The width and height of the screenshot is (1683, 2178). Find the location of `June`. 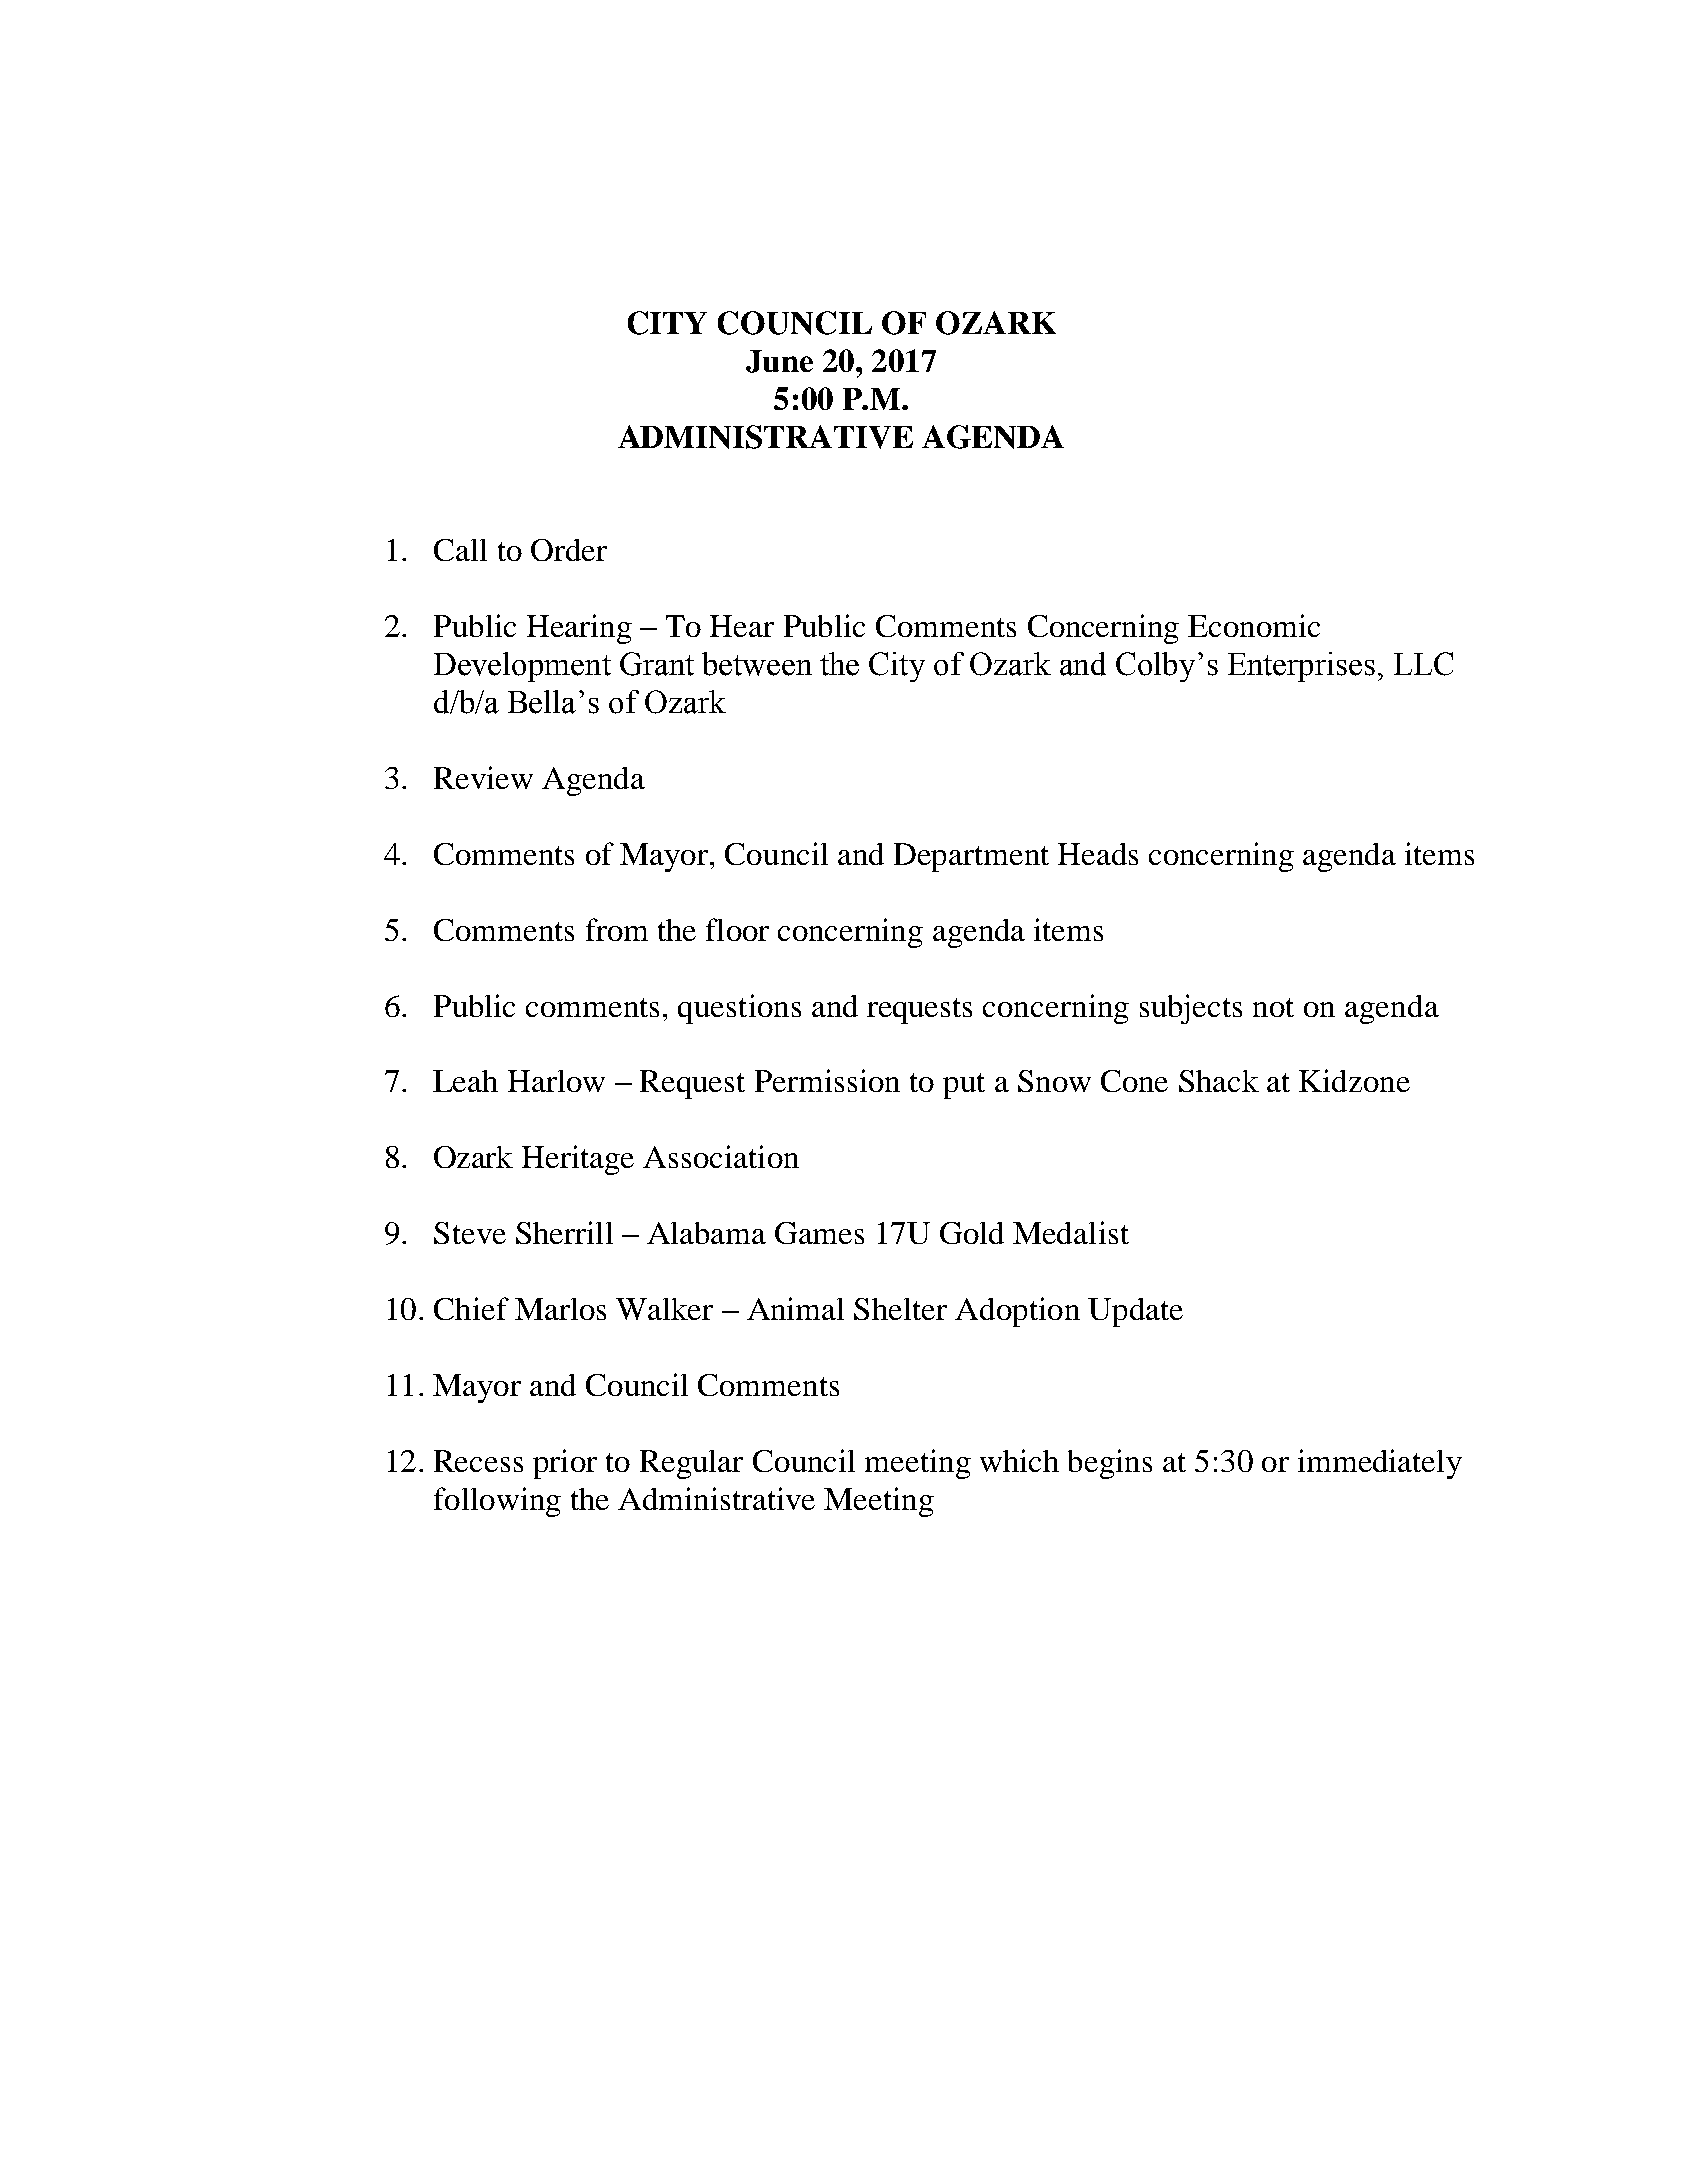

June is located at coordinates (779, 361).
